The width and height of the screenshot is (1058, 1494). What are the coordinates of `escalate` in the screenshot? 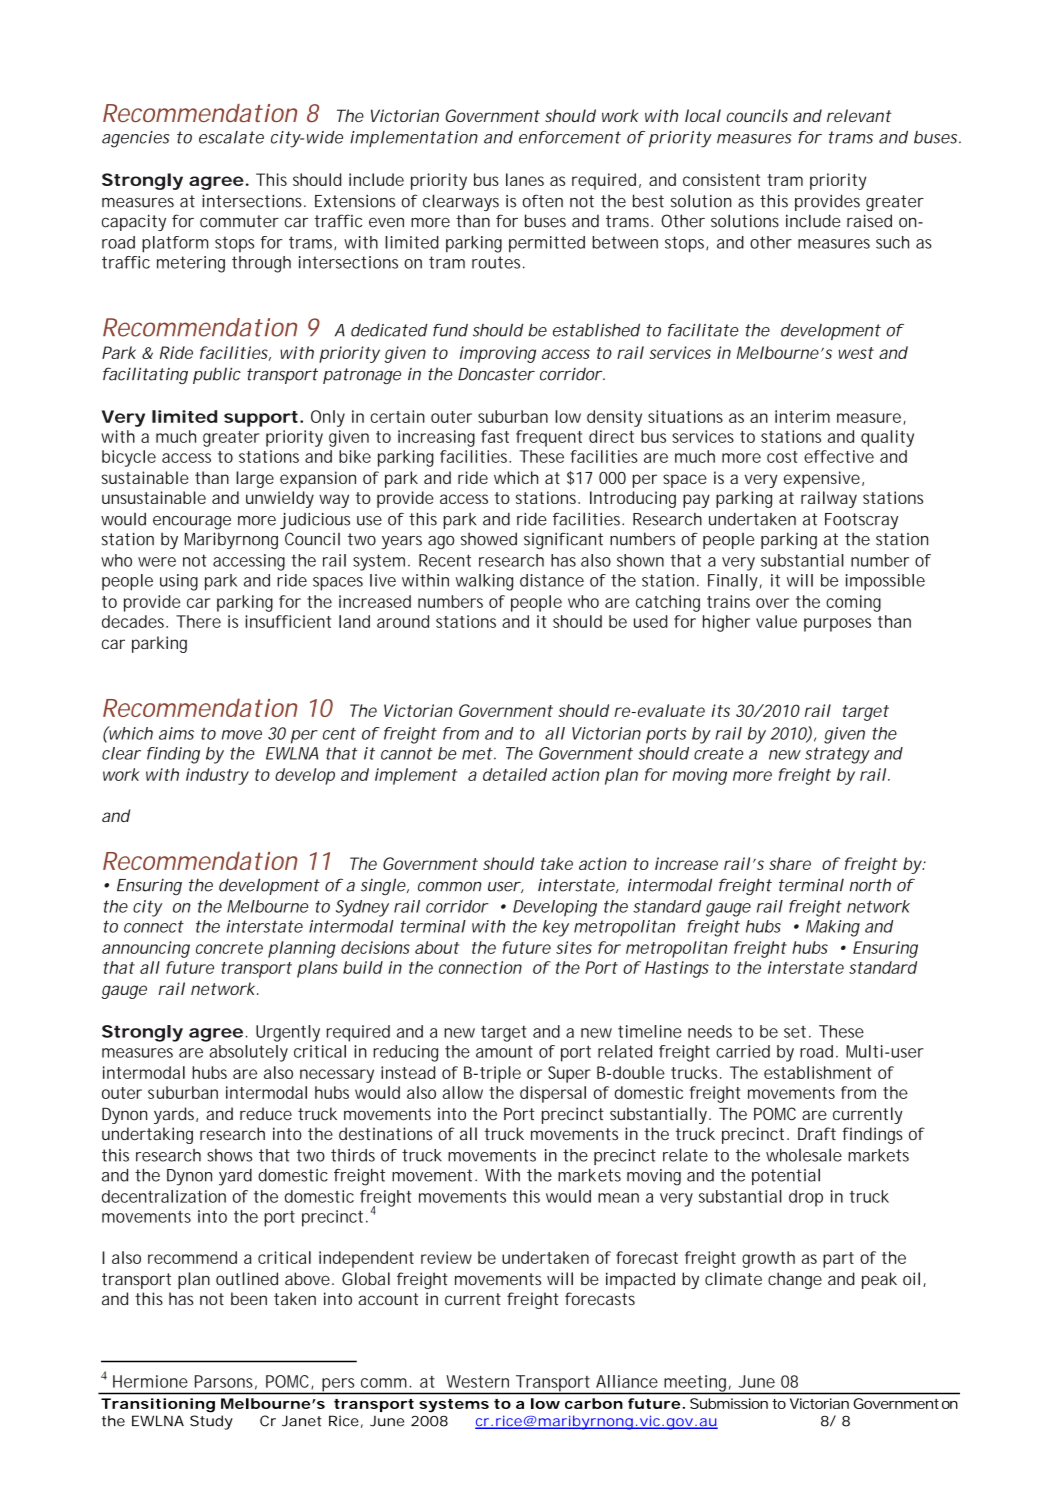 It's located at (231, 137).
